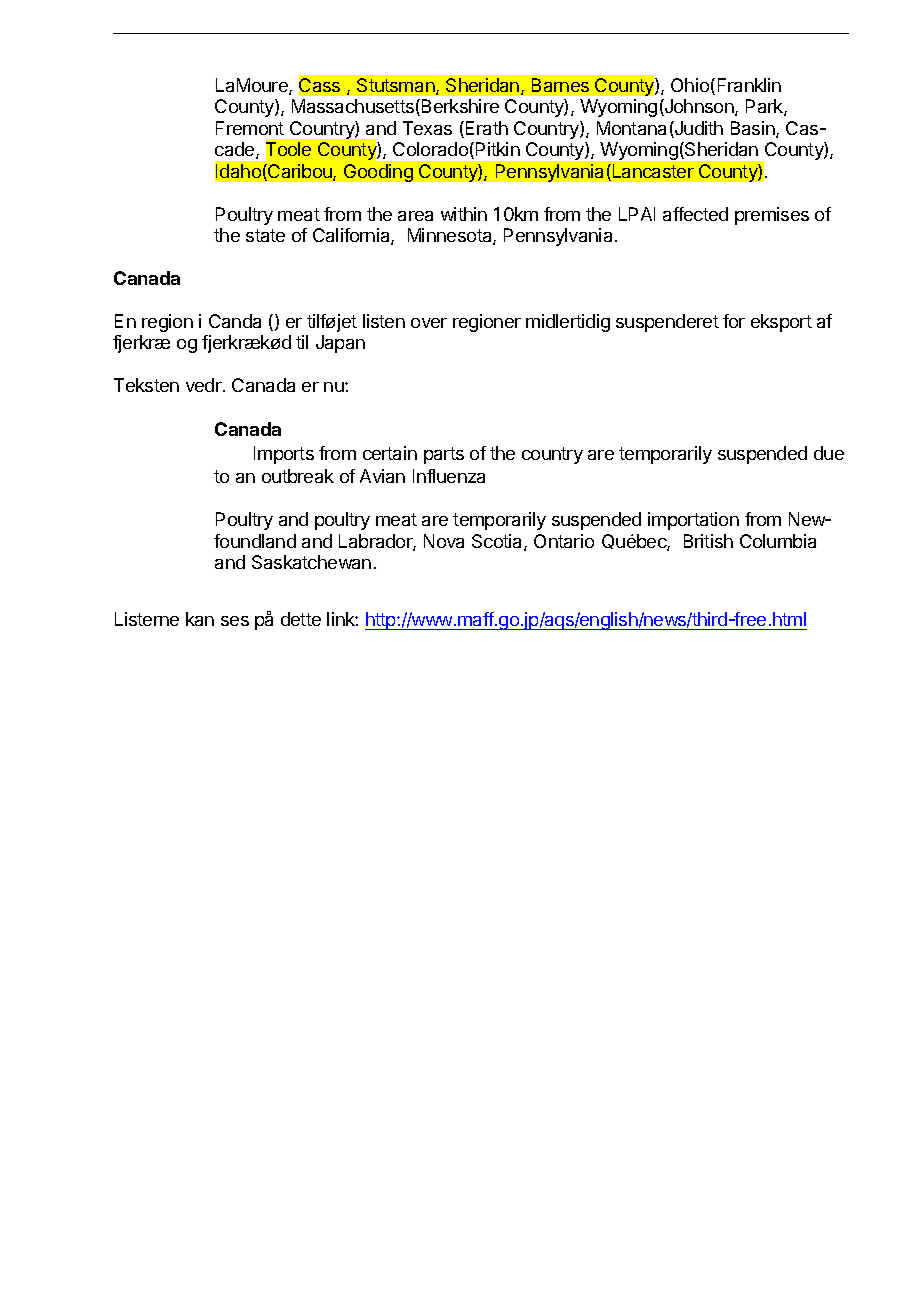 The height and width of the screenshot is (1308, 924). I want to click on premises, so click(772, 216).
